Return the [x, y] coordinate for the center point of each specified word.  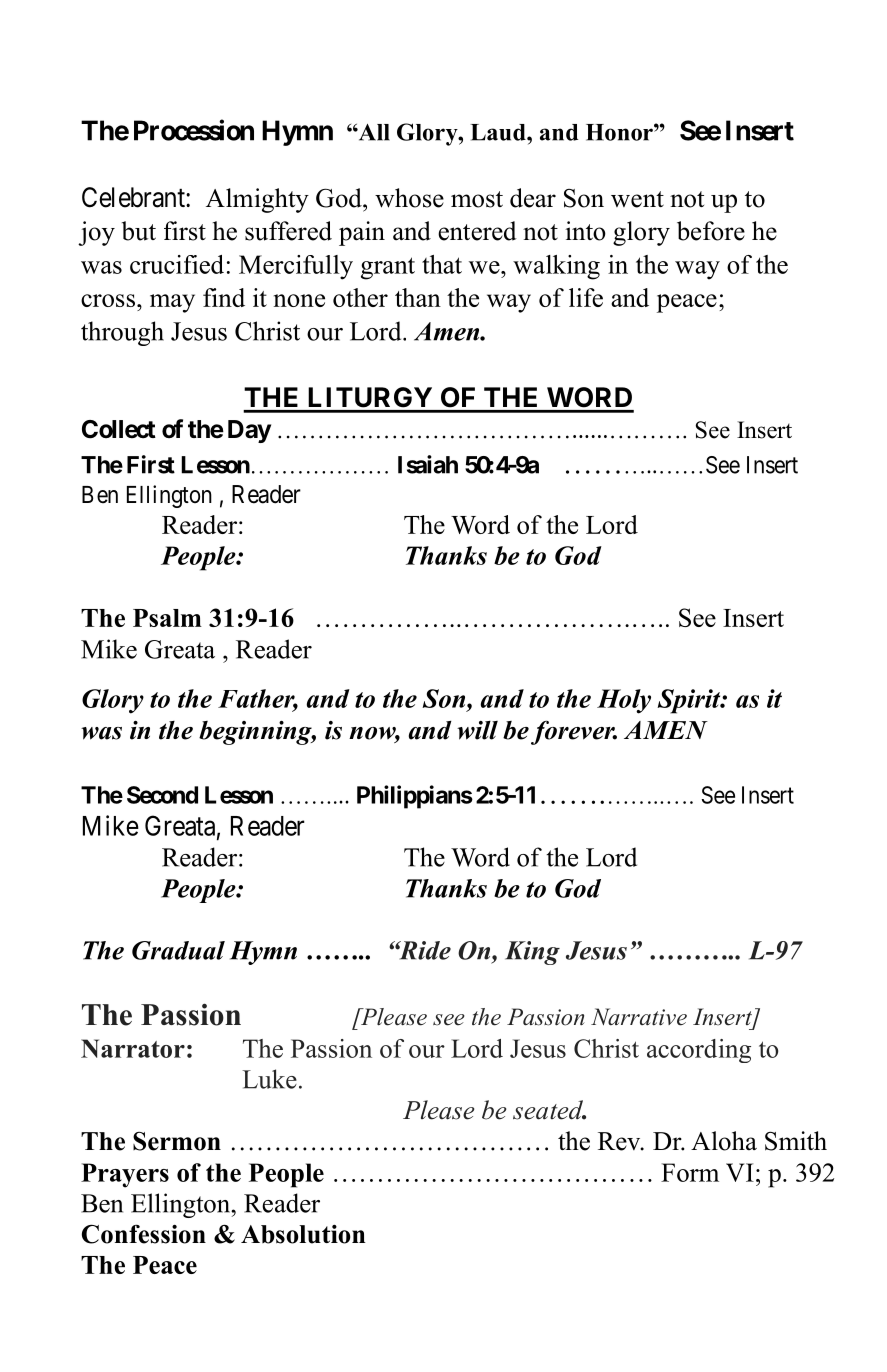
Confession [144, 1234]
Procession [194, 130]
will [477, 730]
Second [162, 795]
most [477, 199]
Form [690, 1172]
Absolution [303, 1234]
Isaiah [428, 464]
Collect [119, 429]
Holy [624, 701]
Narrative [639, 1017]
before [711, 231]
